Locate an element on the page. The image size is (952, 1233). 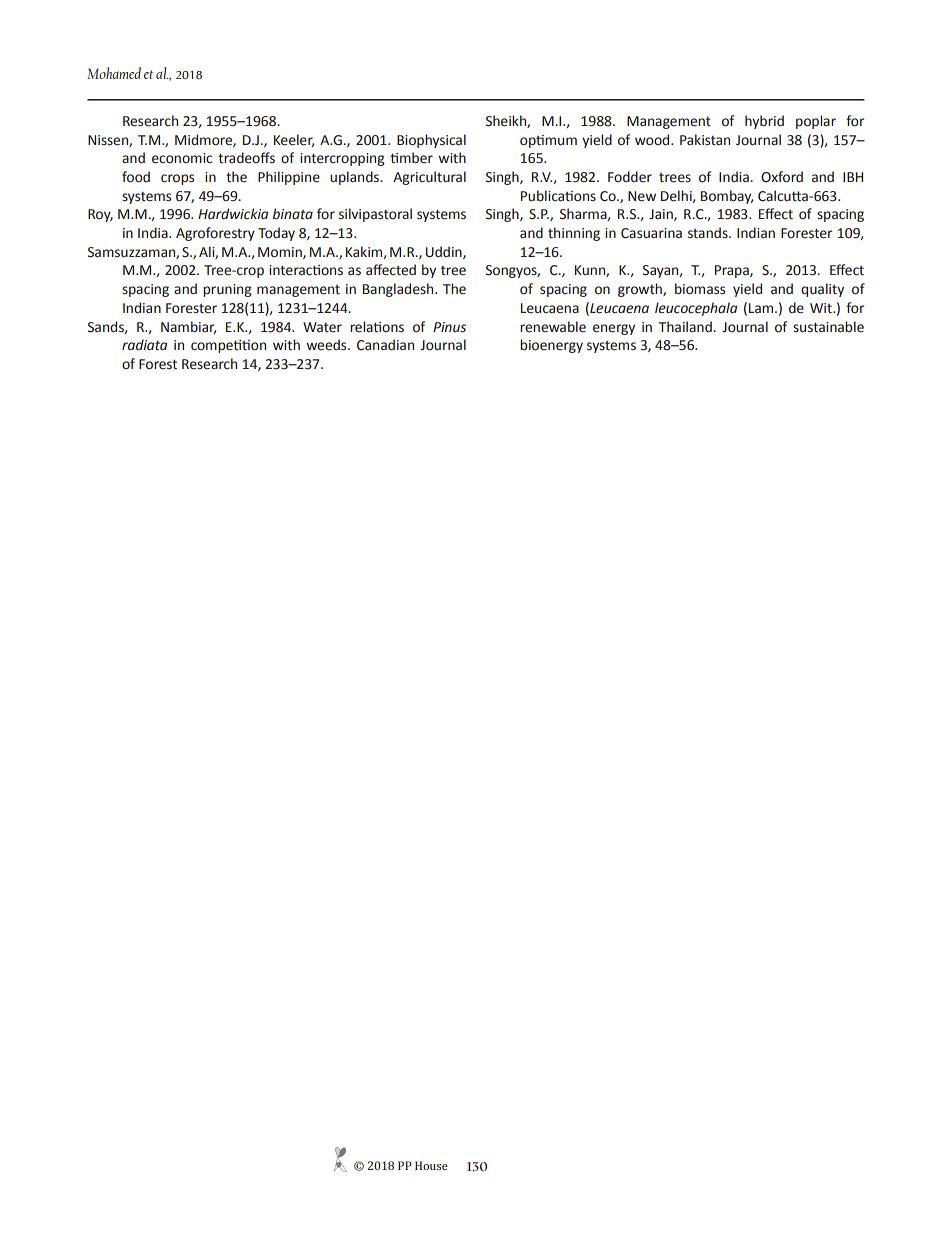
Mohamed is located at coordinates (114, 73).
